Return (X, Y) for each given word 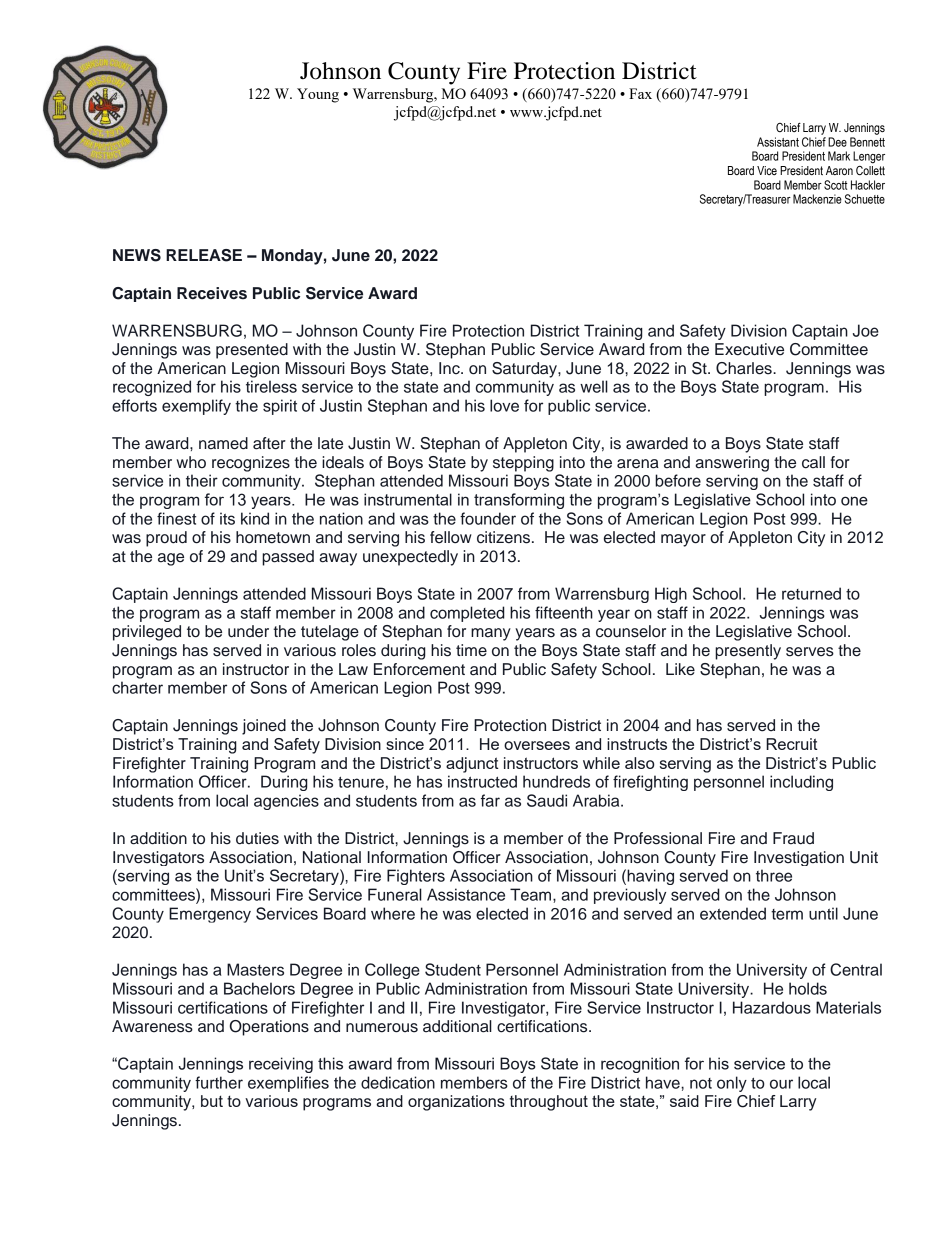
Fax (640, 93)
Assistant (778, 142)
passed (288, 558)
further (219, 1082)
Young (318, 95)
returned (811, 593)
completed (467, 614)
